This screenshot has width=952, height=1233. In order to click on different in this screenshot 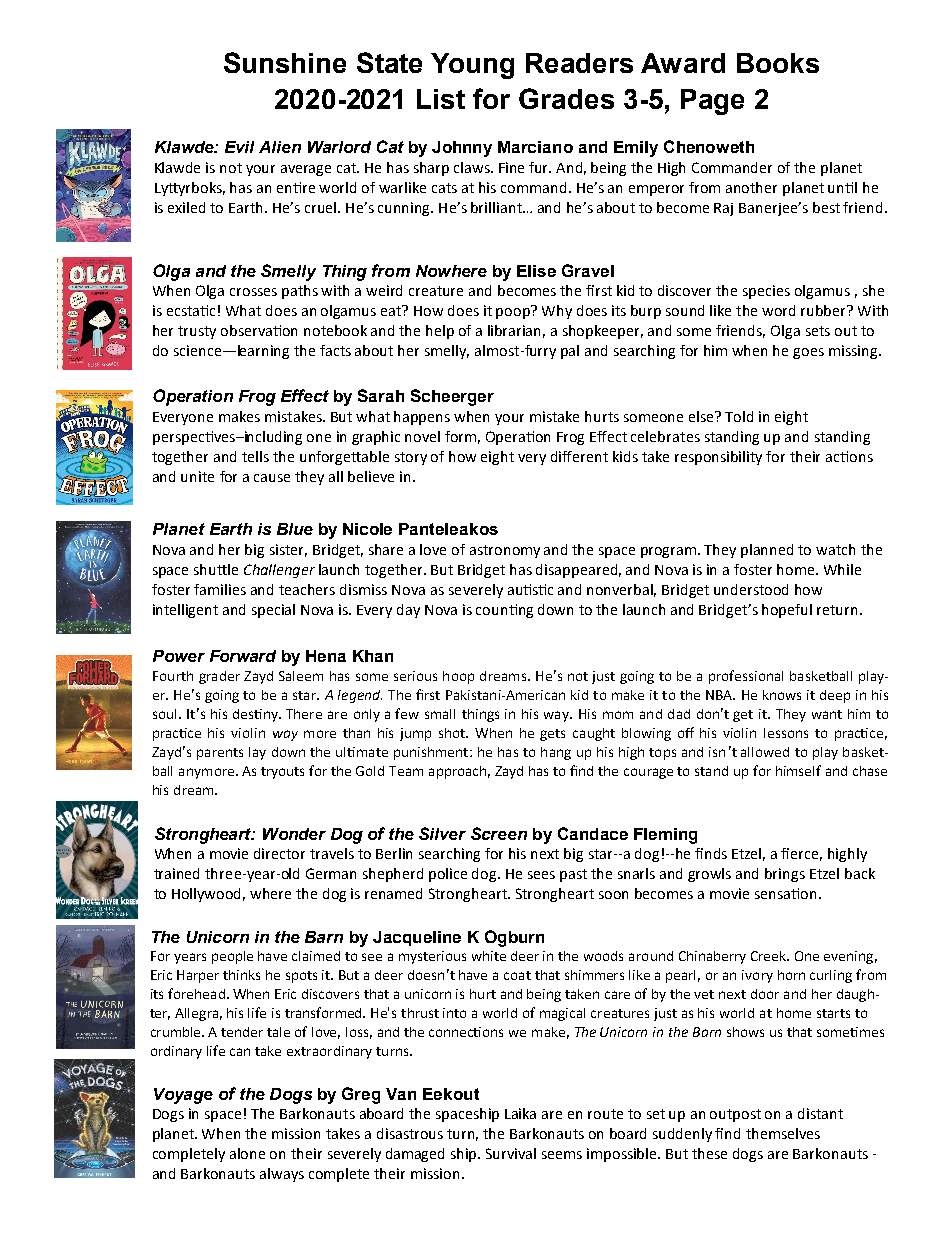, I will do `click(579, 456)`.
